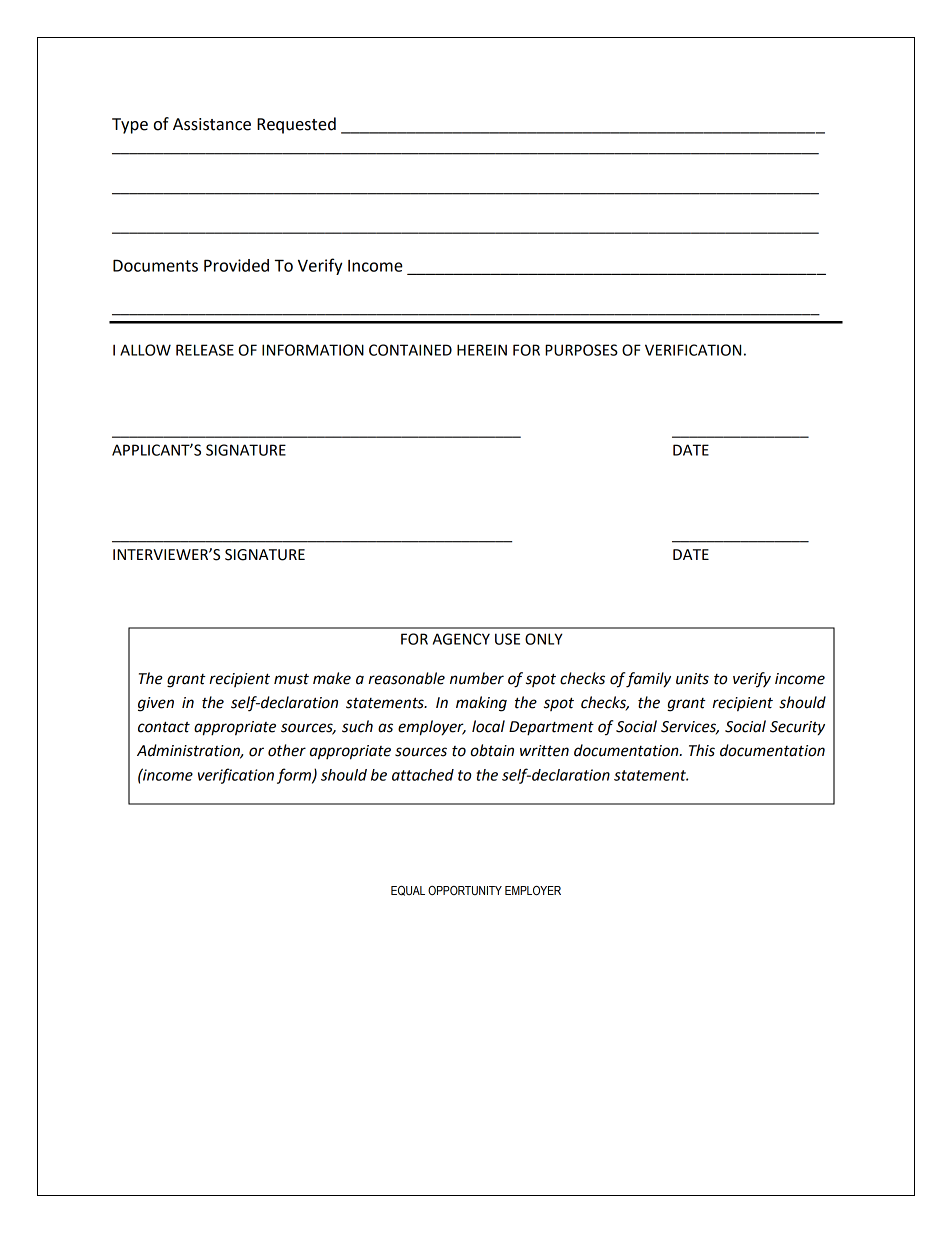  What do you see at coordinates (702, 750) in the image?
I see `This` at bounding box center [702, 750].
